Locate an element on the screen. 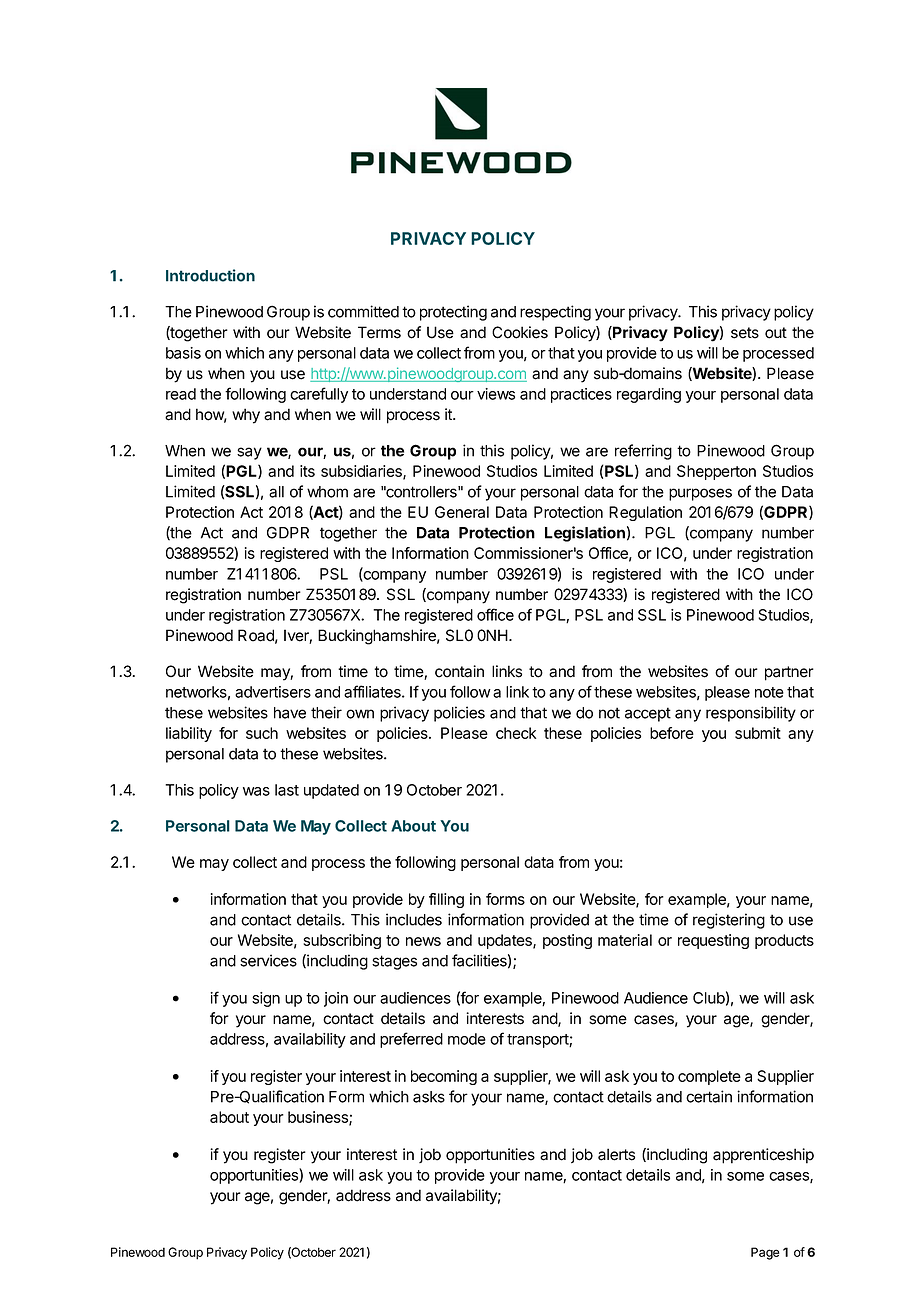  check is located at coordinates (516, 733).
